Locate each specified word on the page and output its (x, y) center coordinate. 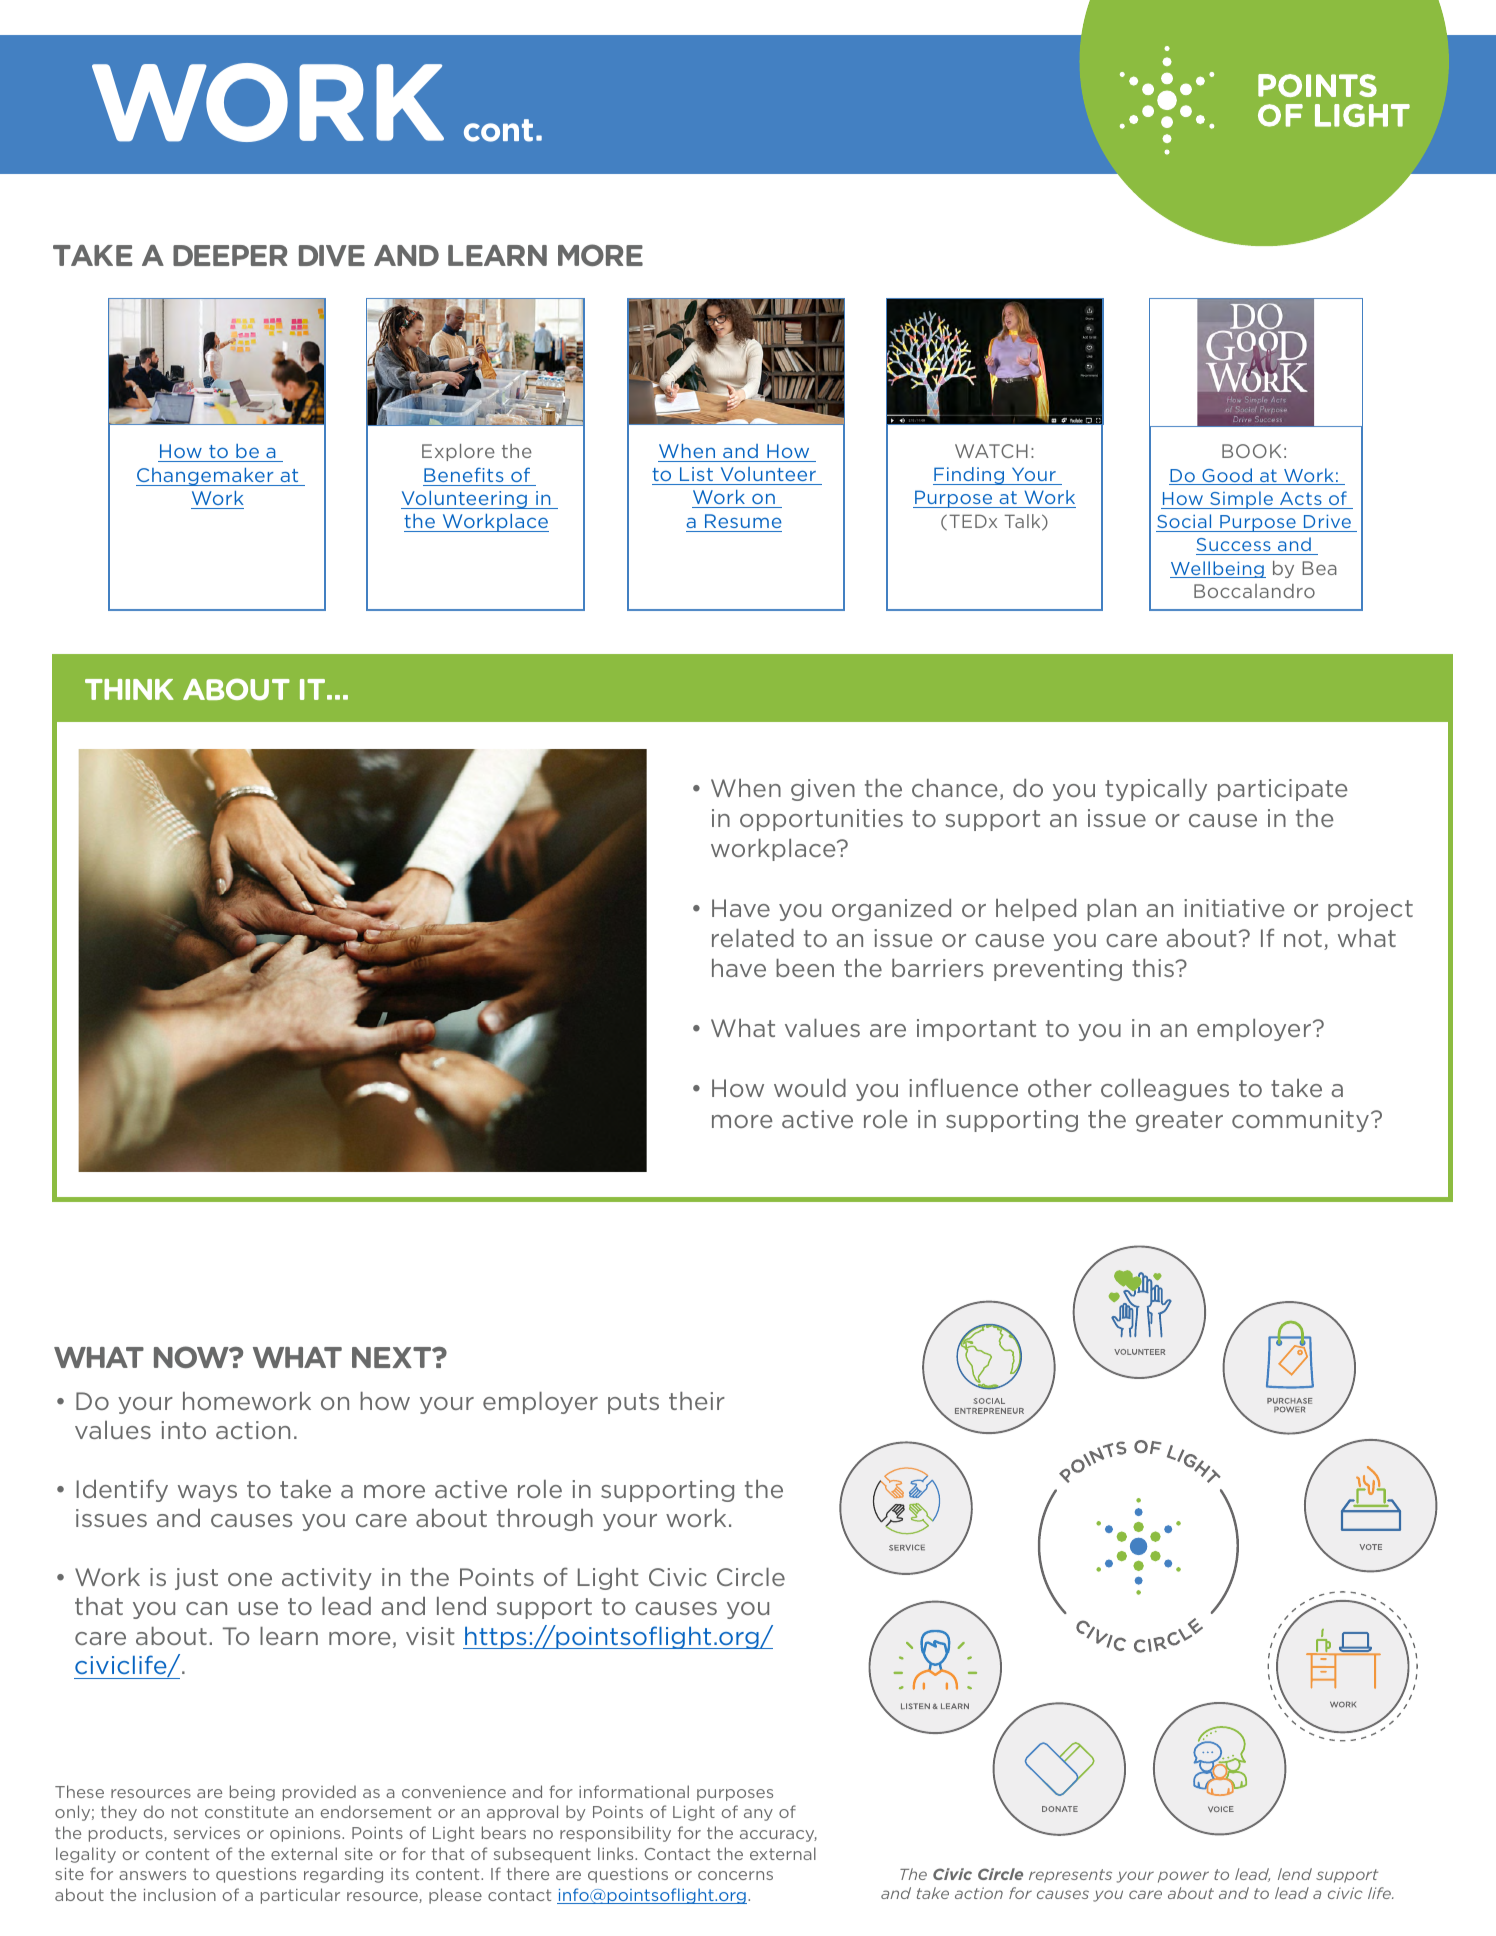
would (810, 1088)
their (697, 1401)
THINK (129, 689)
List (696, 474)
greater (1179, 1121)
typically (1156, 790)
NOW (192, 1357)
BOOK (1251, 451)
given (823, 790)
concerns (735, 1875)
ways (207, 1493)
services (207, 1833)
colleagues (1165, 1090)
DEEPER (230, 255)
